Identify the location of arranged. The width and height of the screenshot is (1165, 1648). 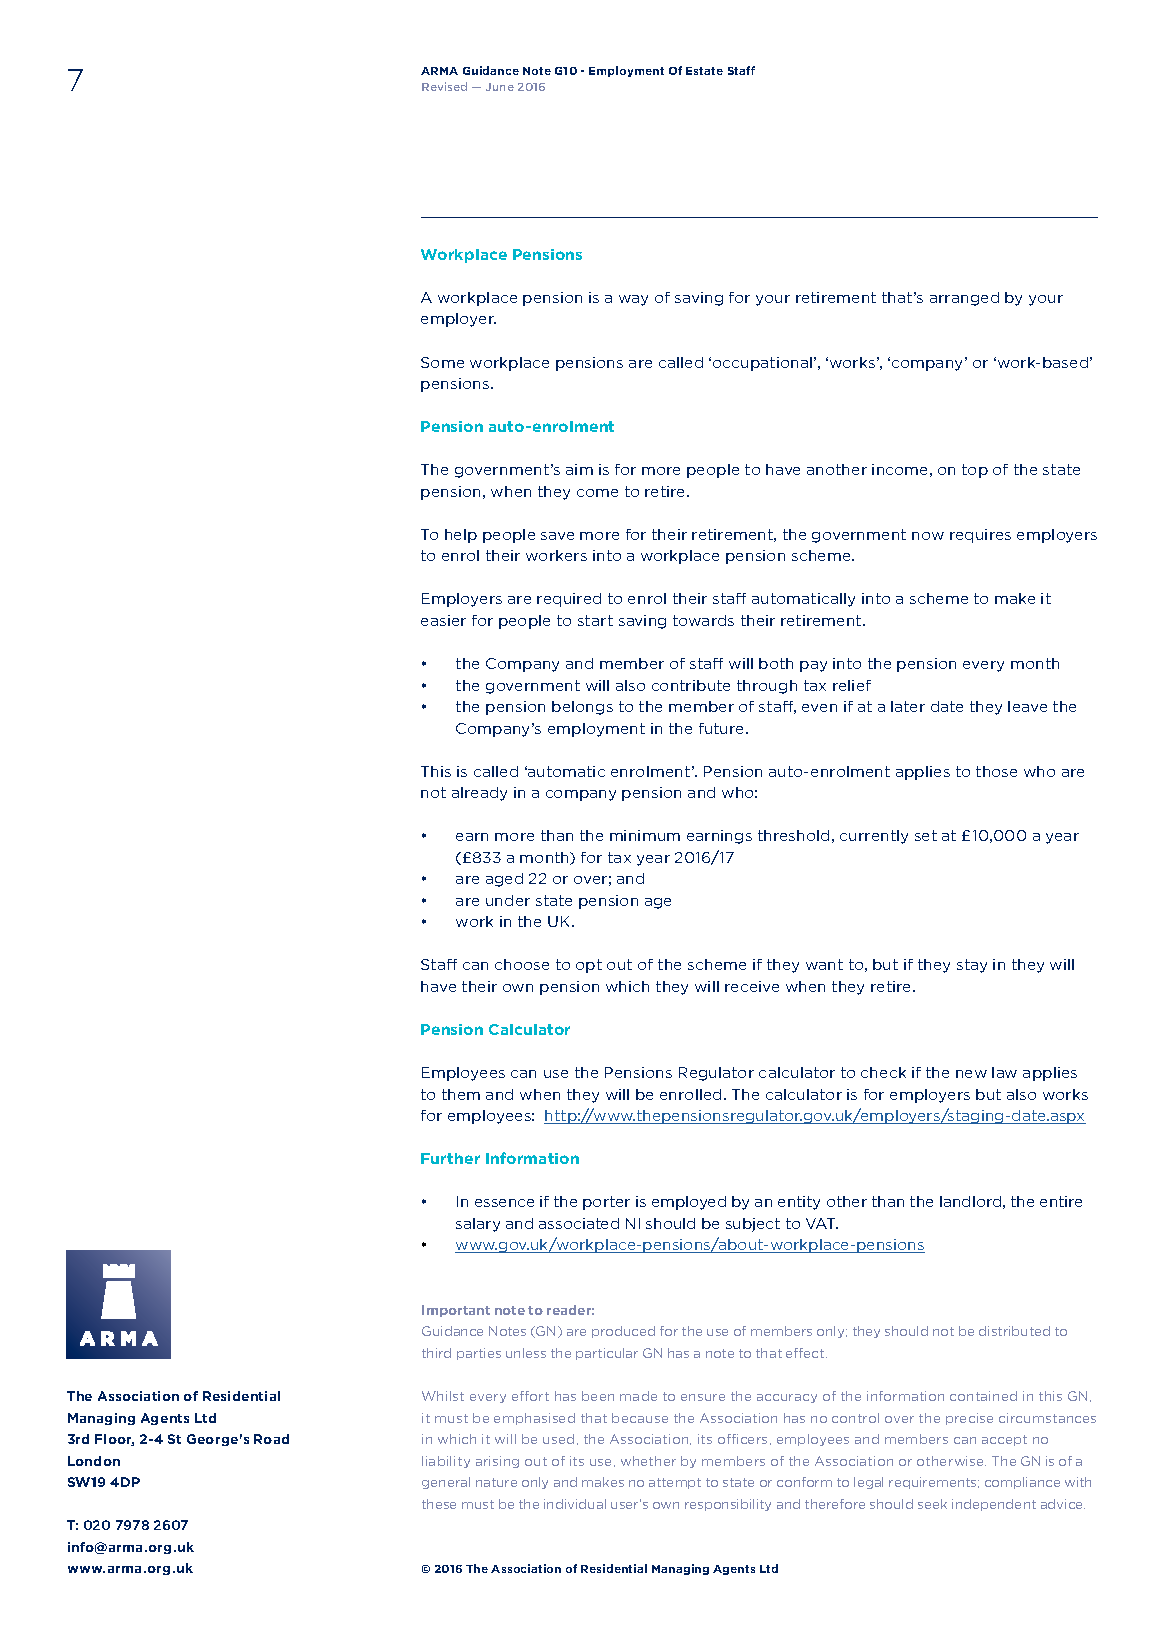
(964, 299).
